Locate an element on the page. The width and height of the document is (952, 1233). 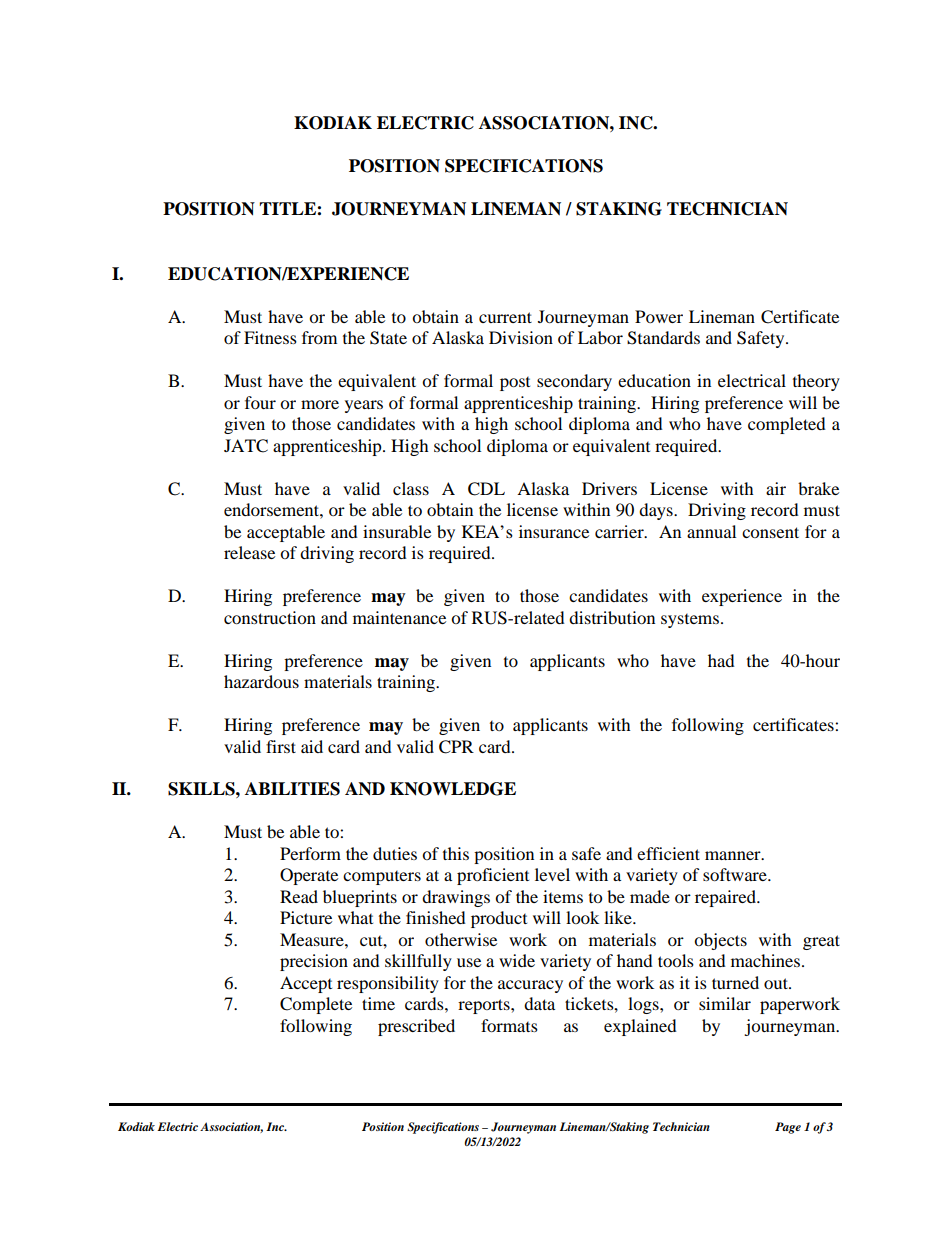
from is located at coordinates (319, 337).
